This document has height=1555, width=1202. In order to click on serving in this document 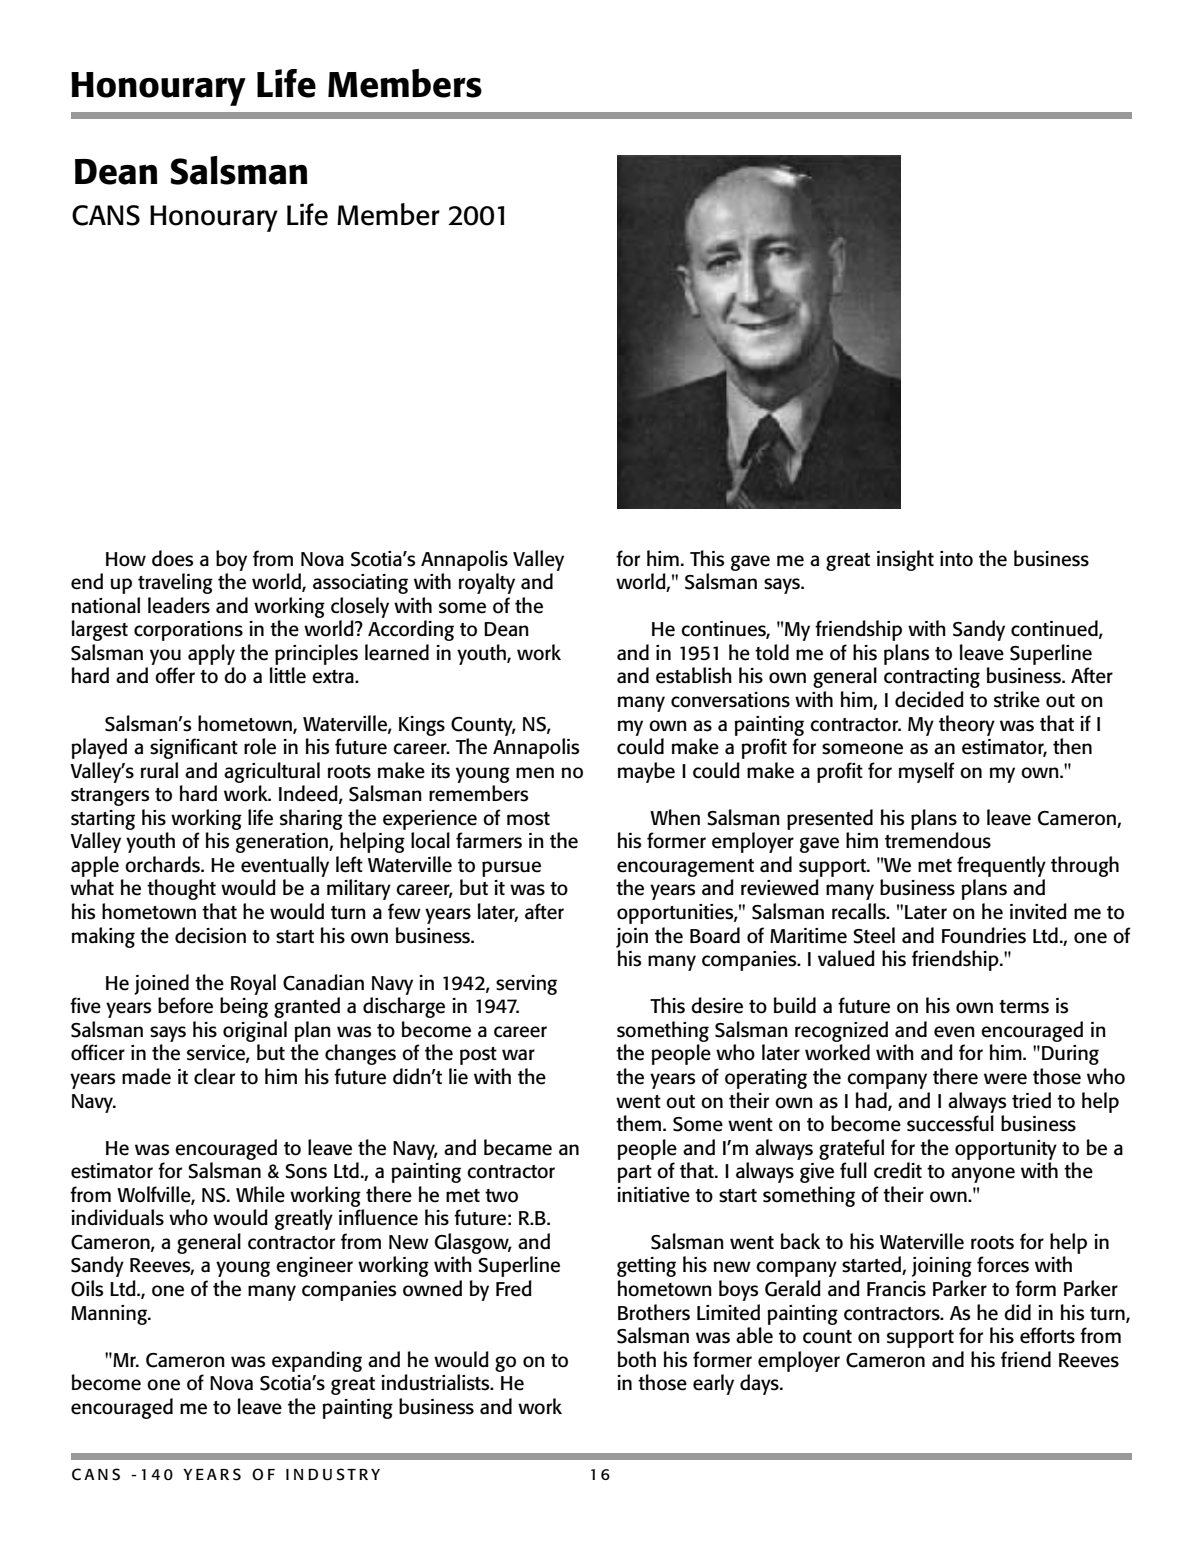, I will do `click(526, 985)`.
